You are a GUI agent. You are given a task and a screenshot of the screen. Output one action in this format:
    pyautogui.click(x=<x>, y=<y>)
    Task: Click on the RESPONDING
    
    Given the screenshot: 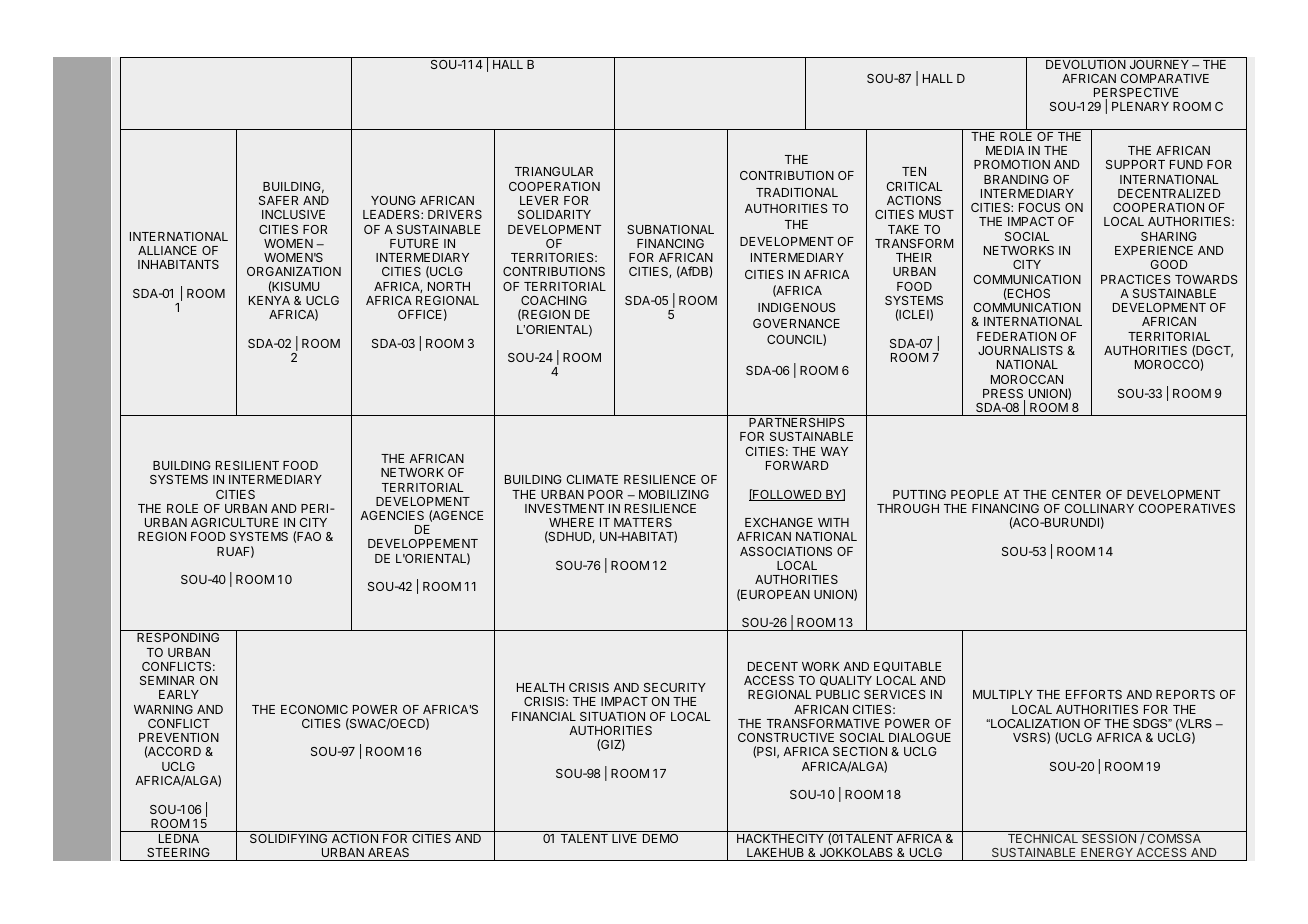 What is the action you would take?
    pyautogui.click(x=178, y=637)
